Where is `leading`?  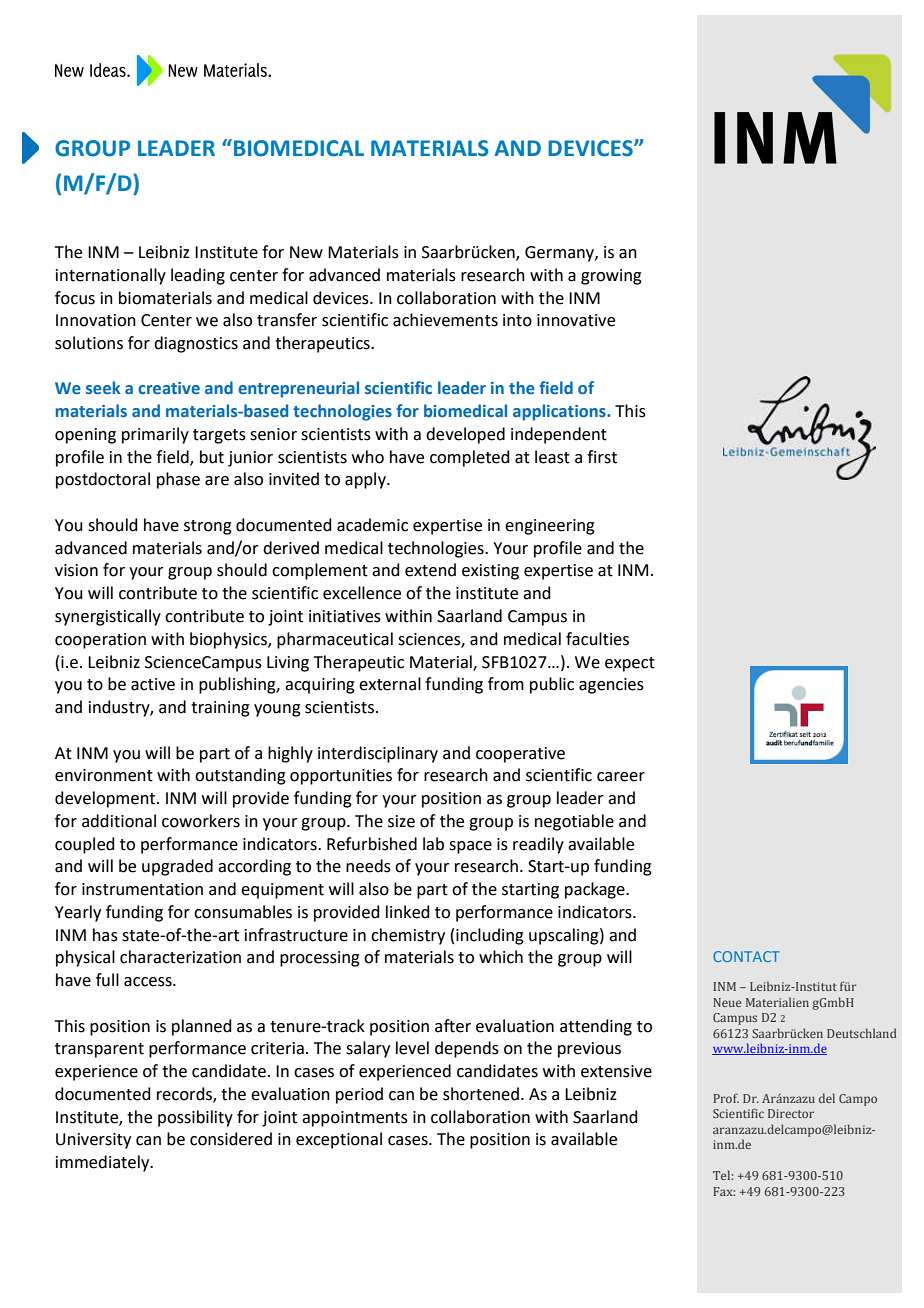
leading is located at coordinates (198, 276).
